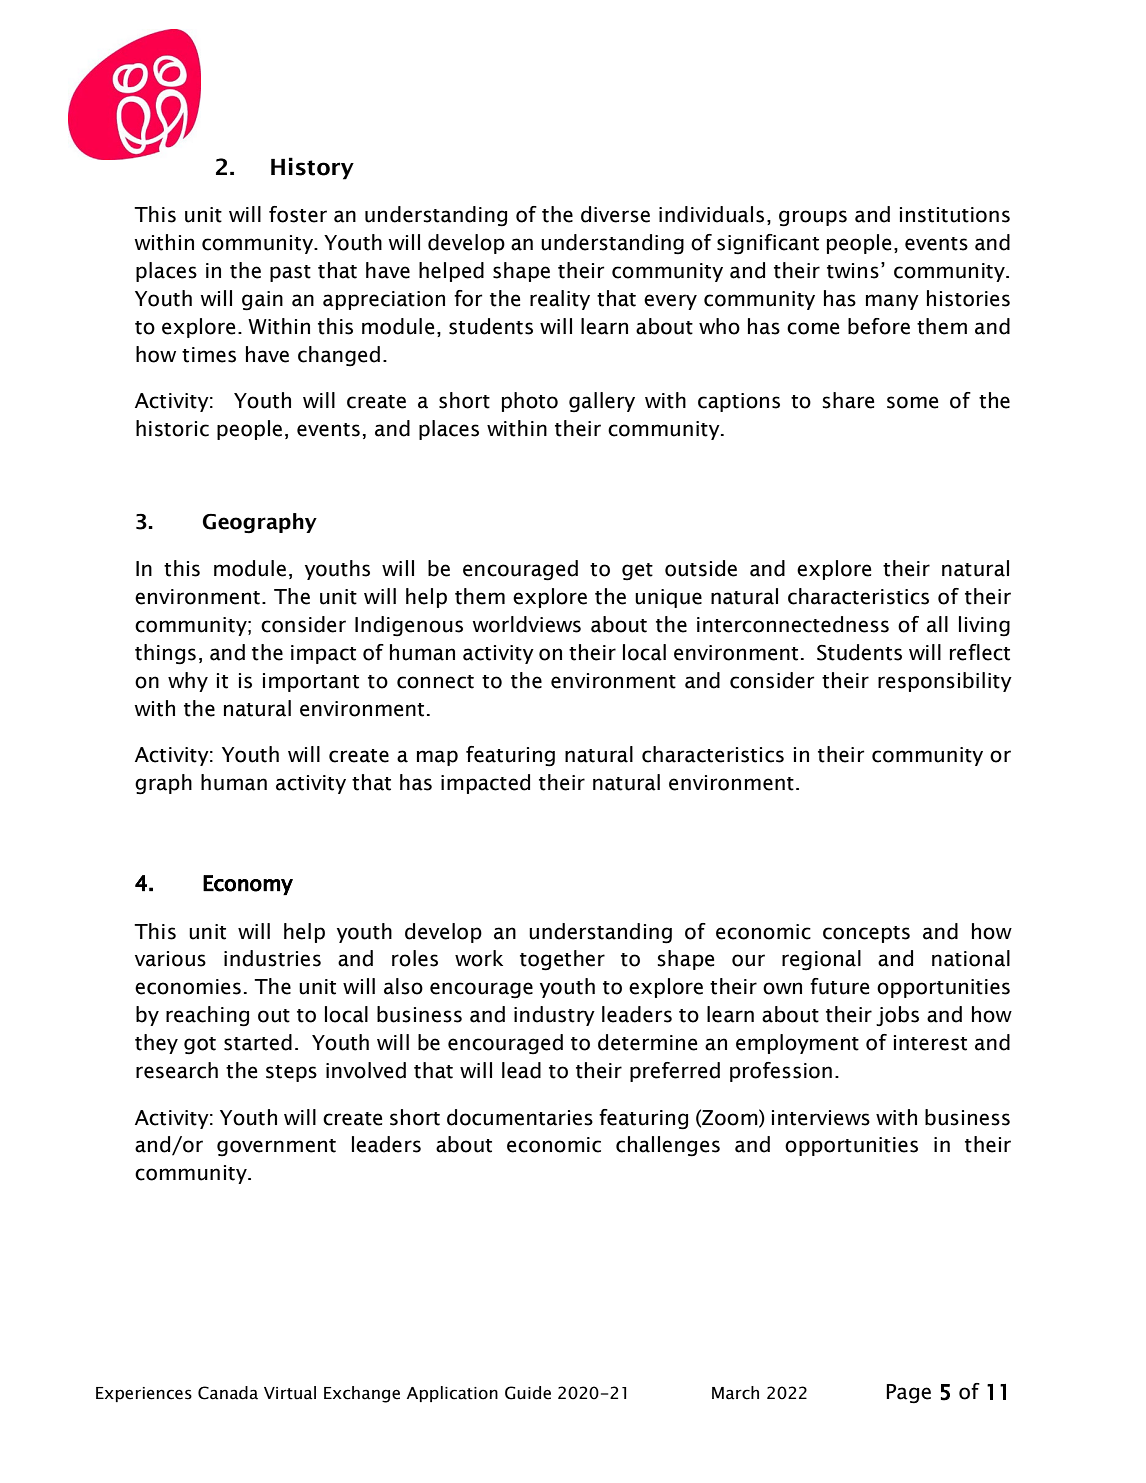 This document has height=1483, width=1146. What do you see at coordinates (945, 682) in the document?
I see `responsibility` at bounding box center [945, 682].
